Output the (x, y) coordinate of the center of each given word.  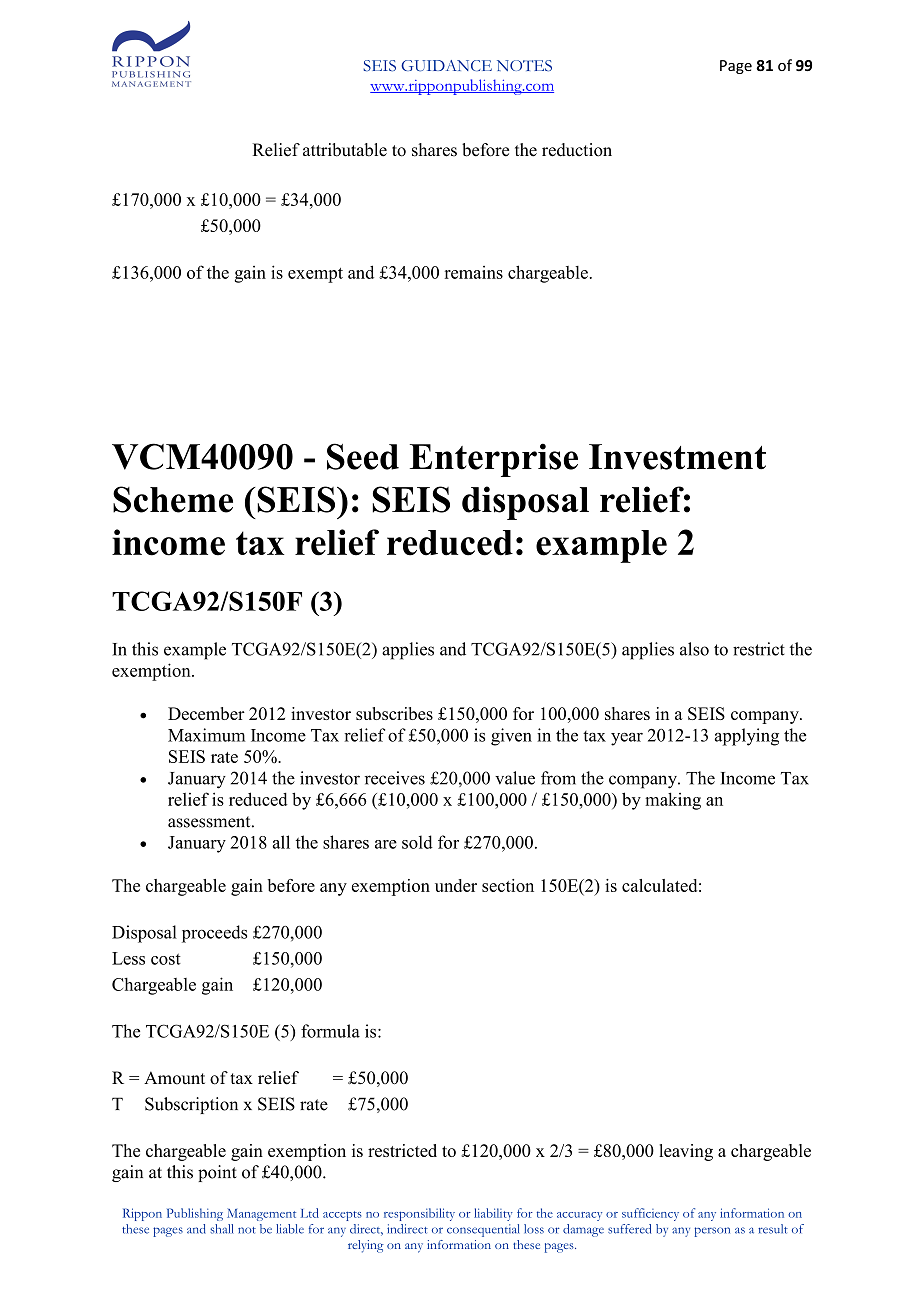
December (206, 713)
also (694, 649)
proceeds (214, 934)
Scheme (173, 499)
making (673, 801)
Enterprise (494, 460)
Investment (677, 457)
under (456, 885)
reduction (577, 150)
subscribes (394, 713)
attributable (345, 150)
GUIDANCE (446, 66)
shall (221, 1229)
